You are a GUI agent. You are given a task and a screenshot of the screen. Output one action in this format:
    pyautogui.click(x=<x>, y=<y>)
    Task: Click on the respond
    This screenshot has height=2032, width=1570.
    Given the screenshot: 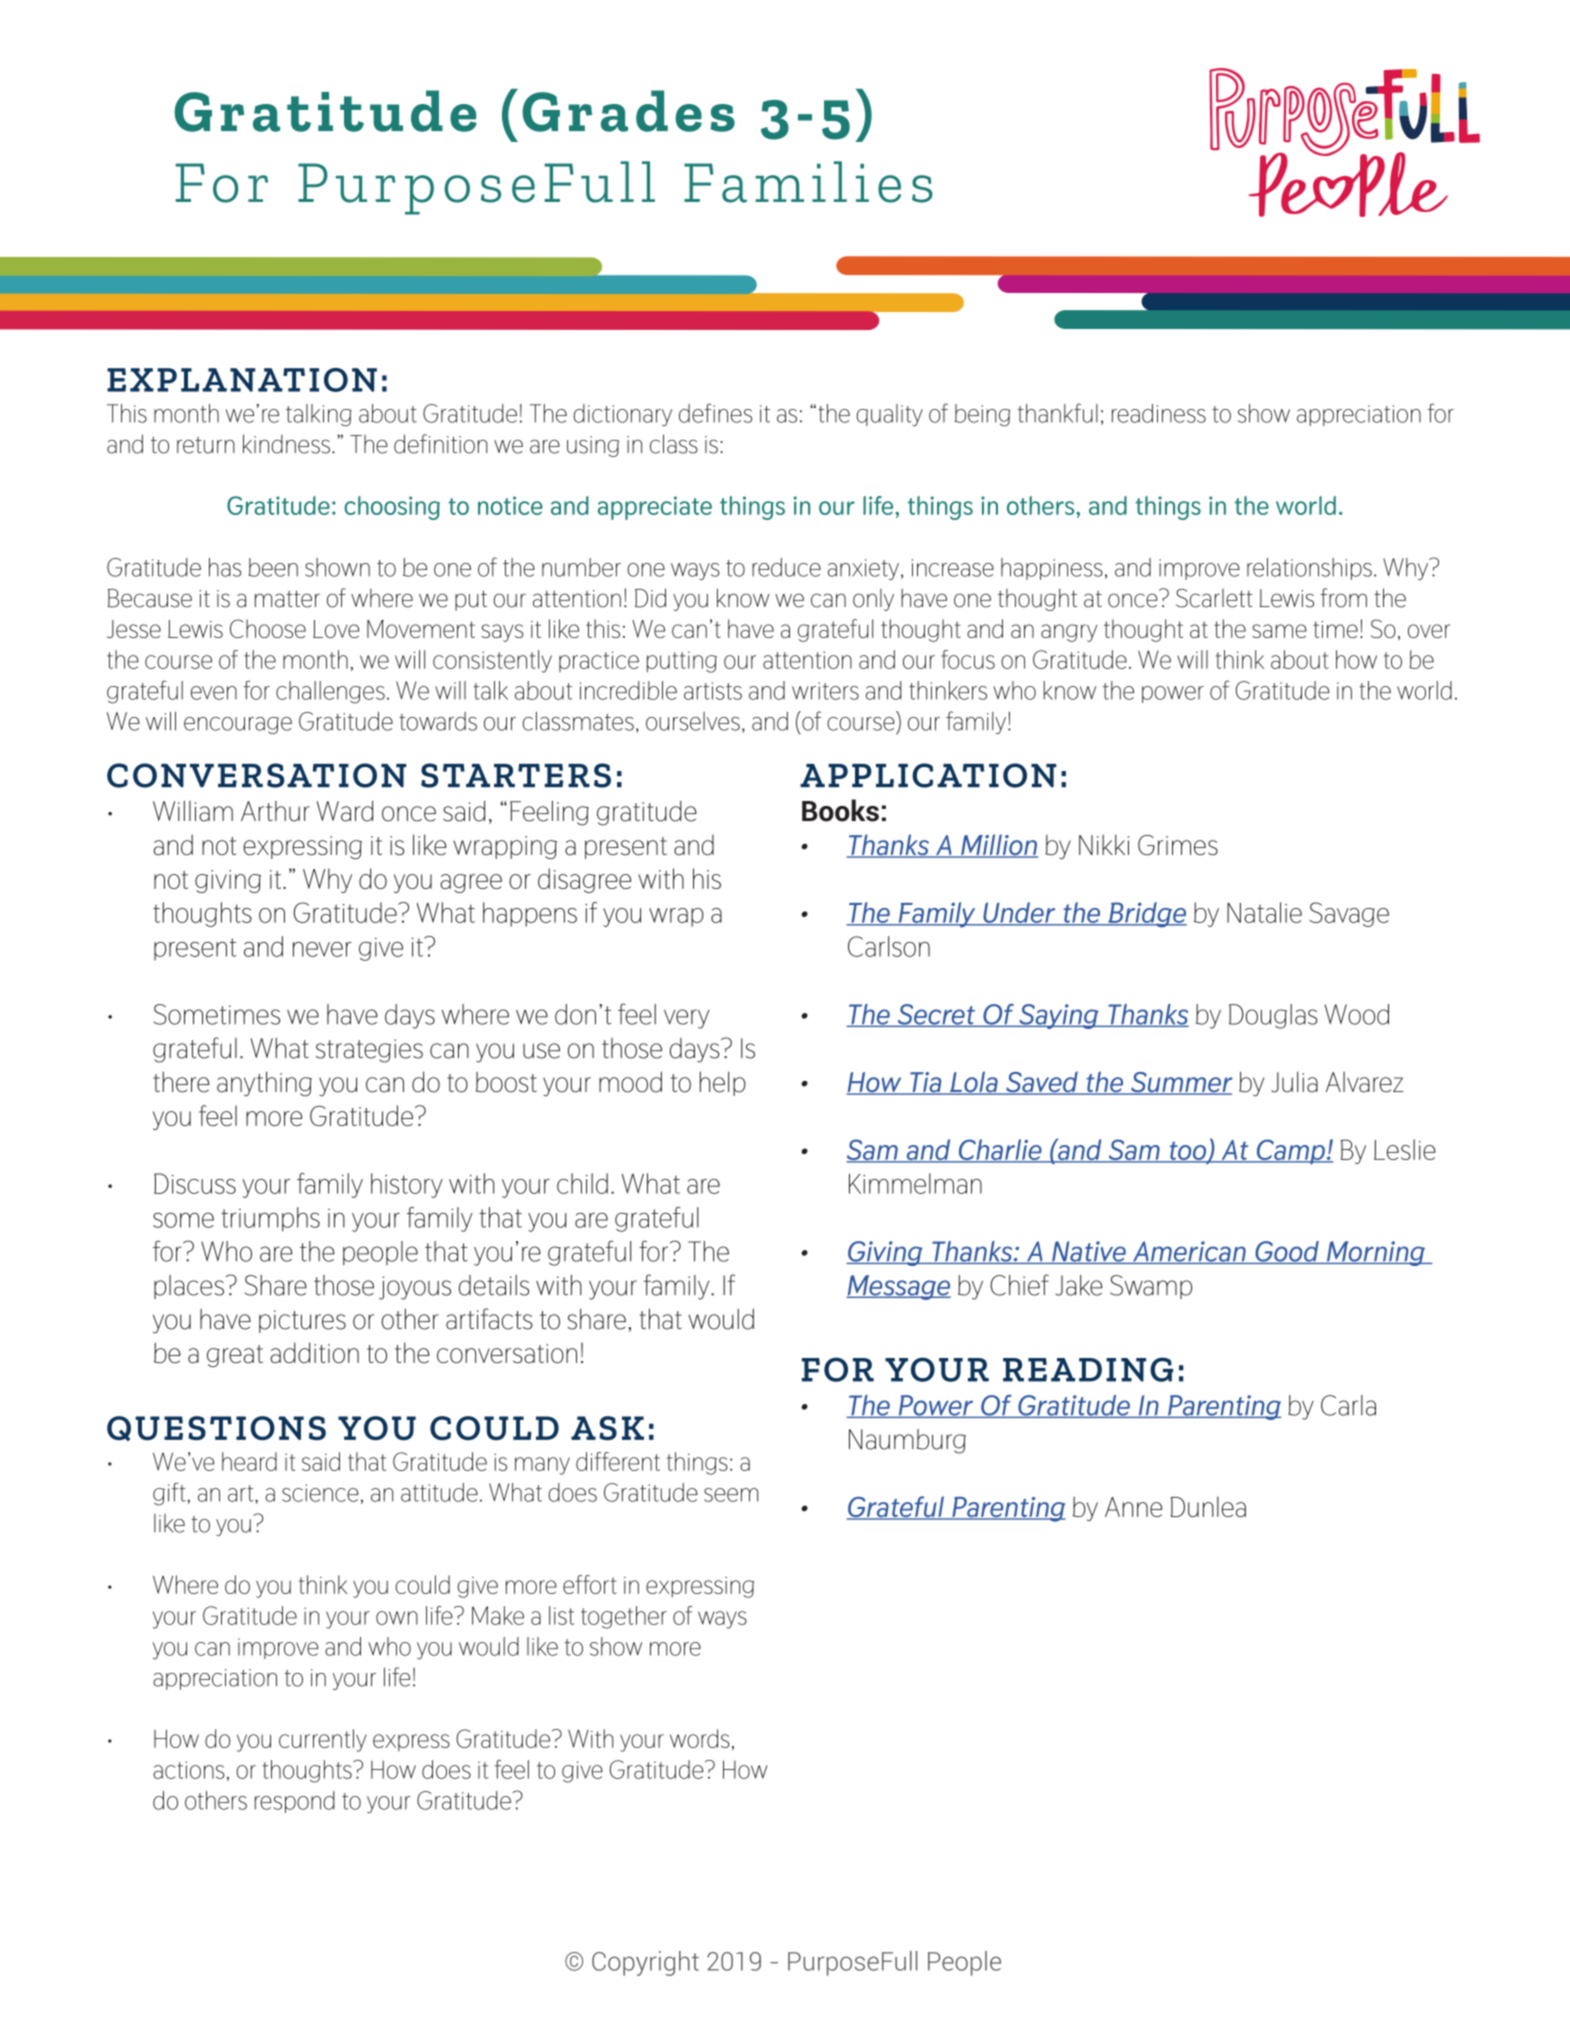 What is the action you would take?
    pyautogui.click(x=295, y=1802)
